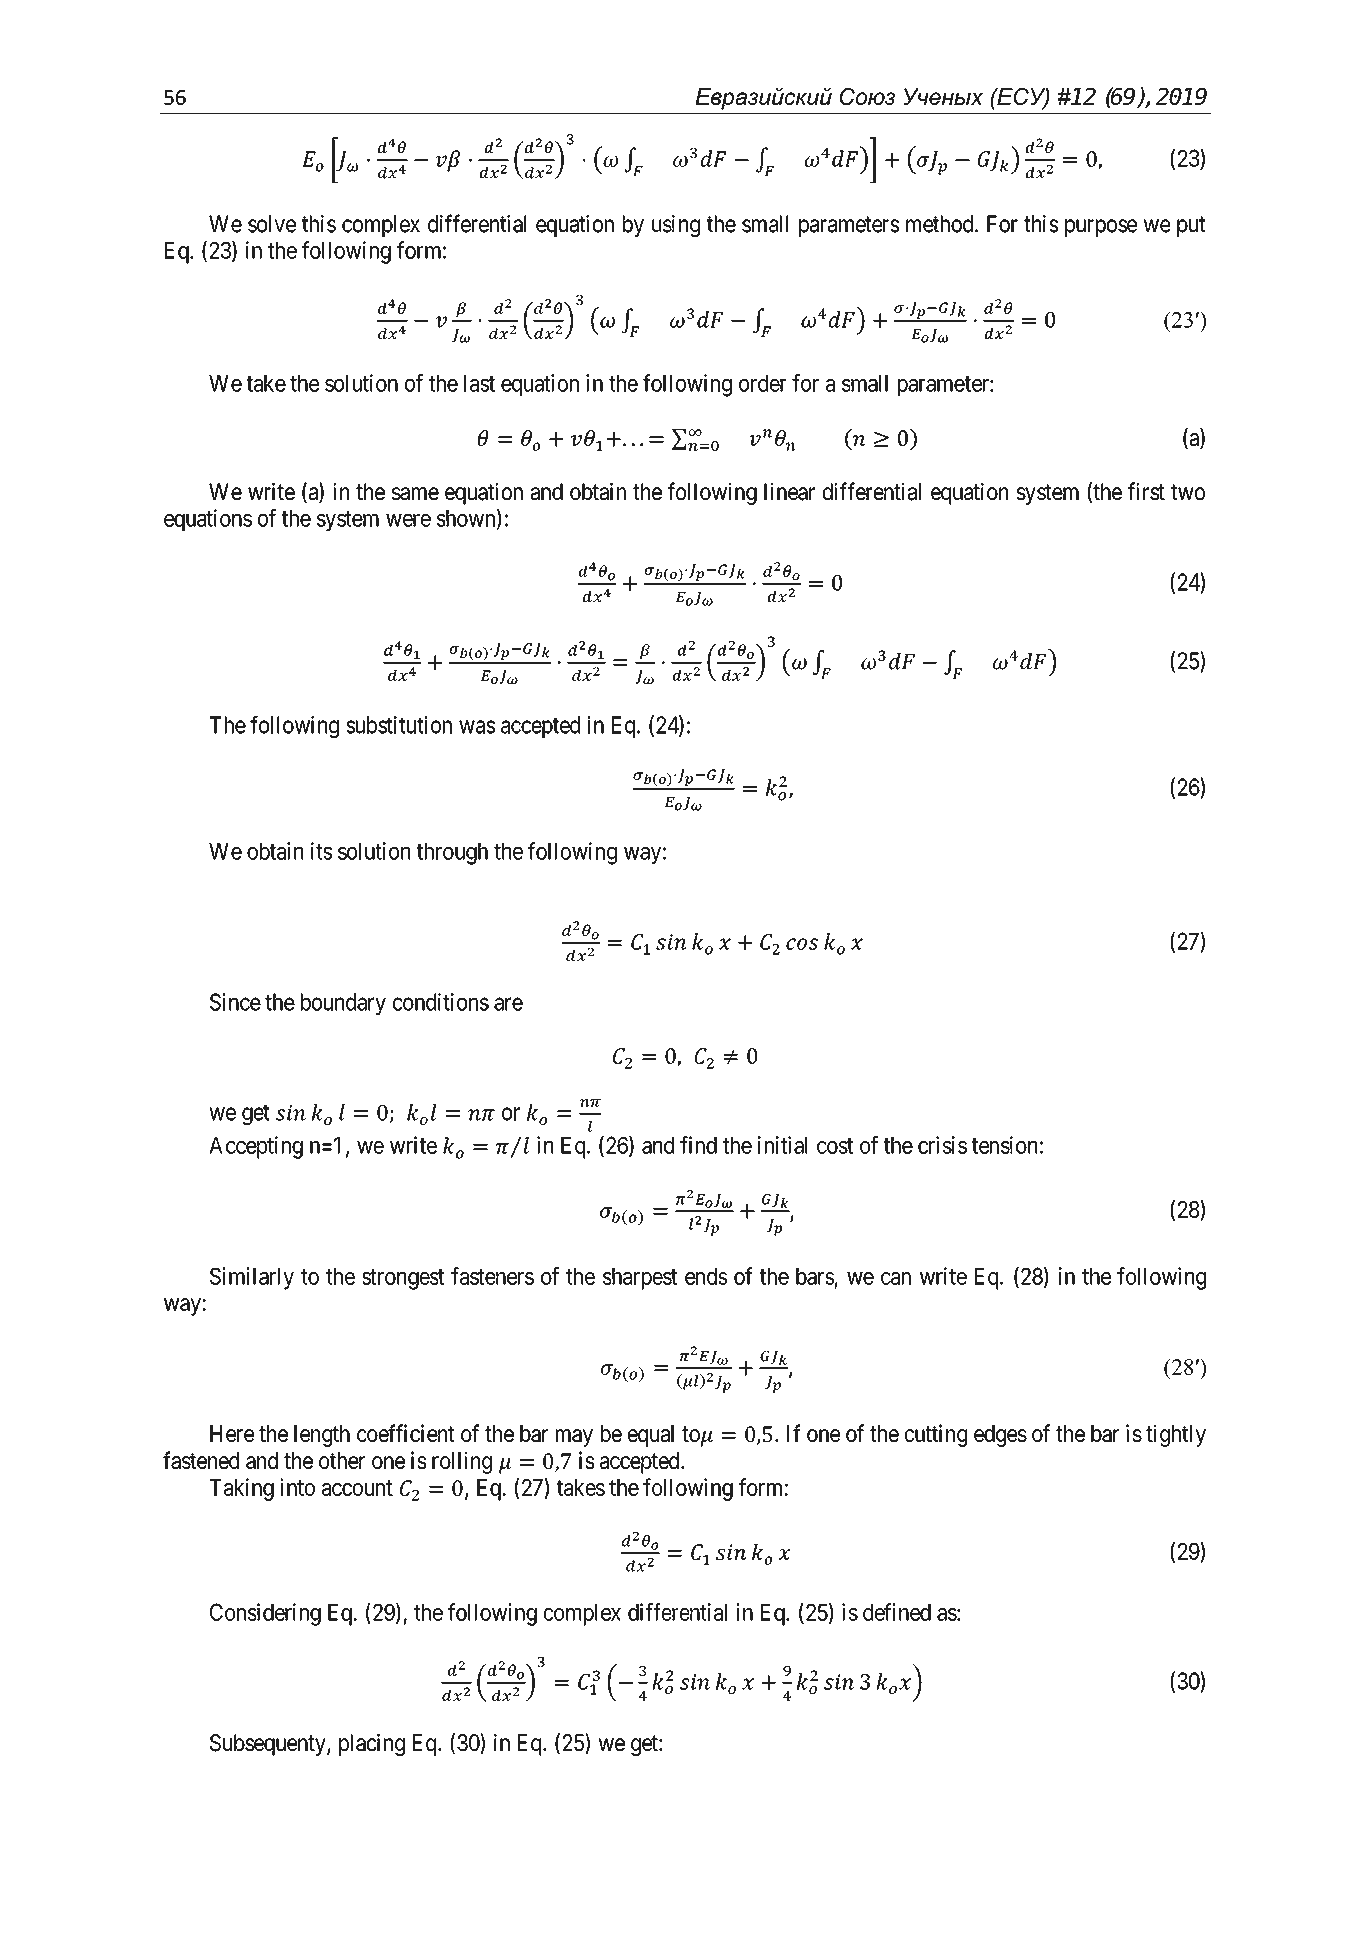 This document has height=1938, width=1370. I want to click on using, so click(676, 226).
